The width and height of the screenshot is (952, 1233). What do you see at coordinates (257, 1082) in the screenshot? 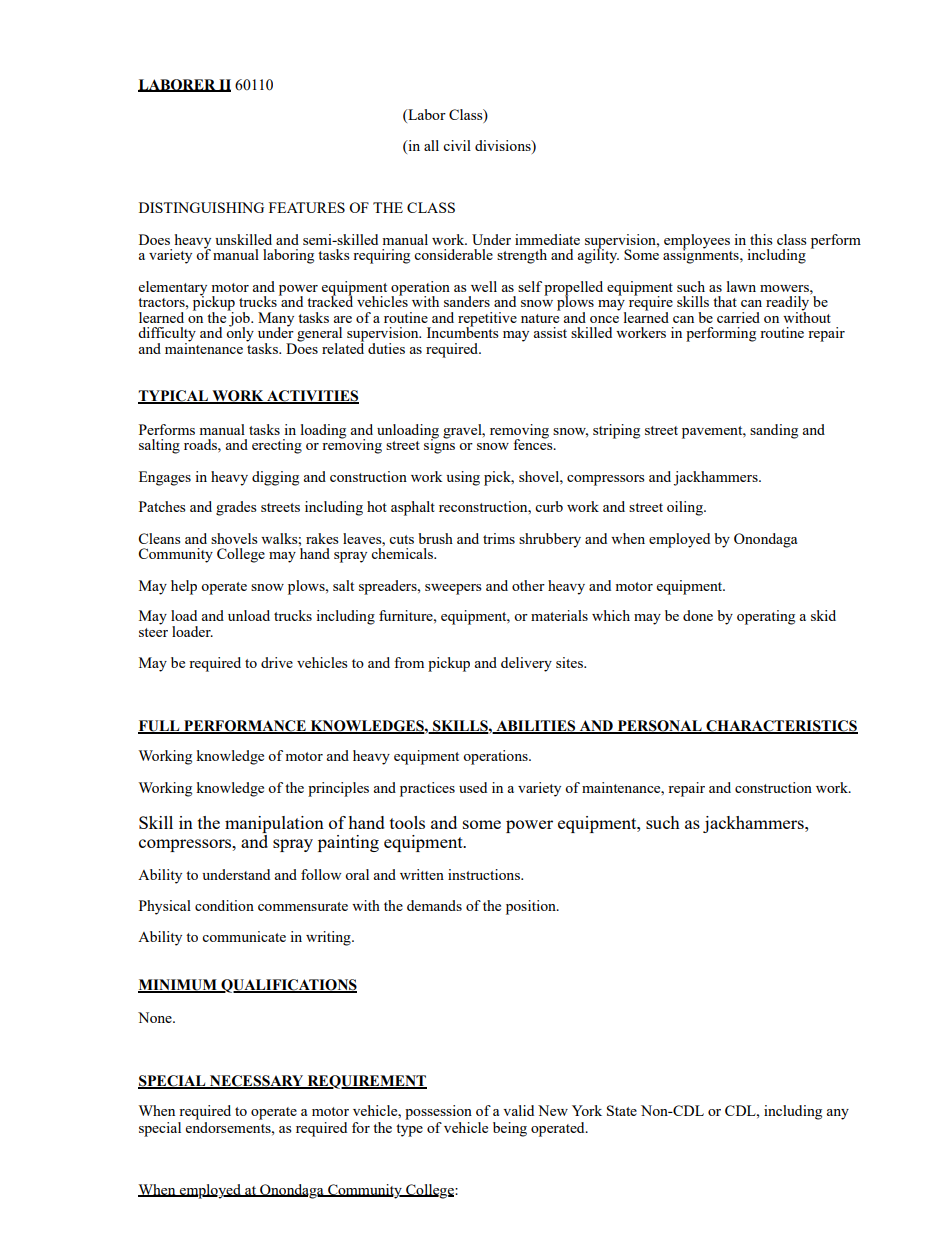
I see `NECESSARY` at bounding box center [257, 1082].
